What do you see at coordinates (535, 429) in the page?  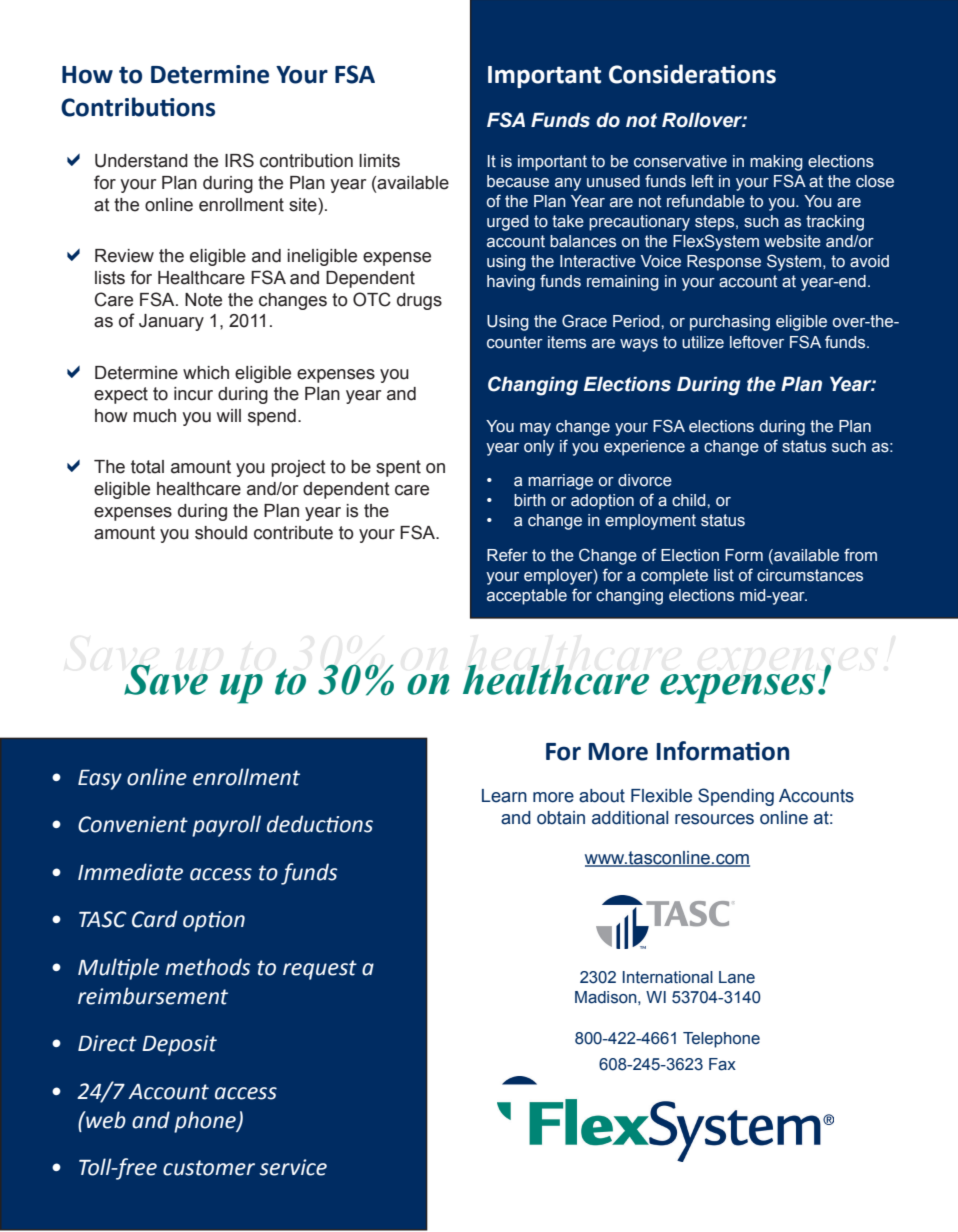 I see `may` at bounding box center [535, 429].
